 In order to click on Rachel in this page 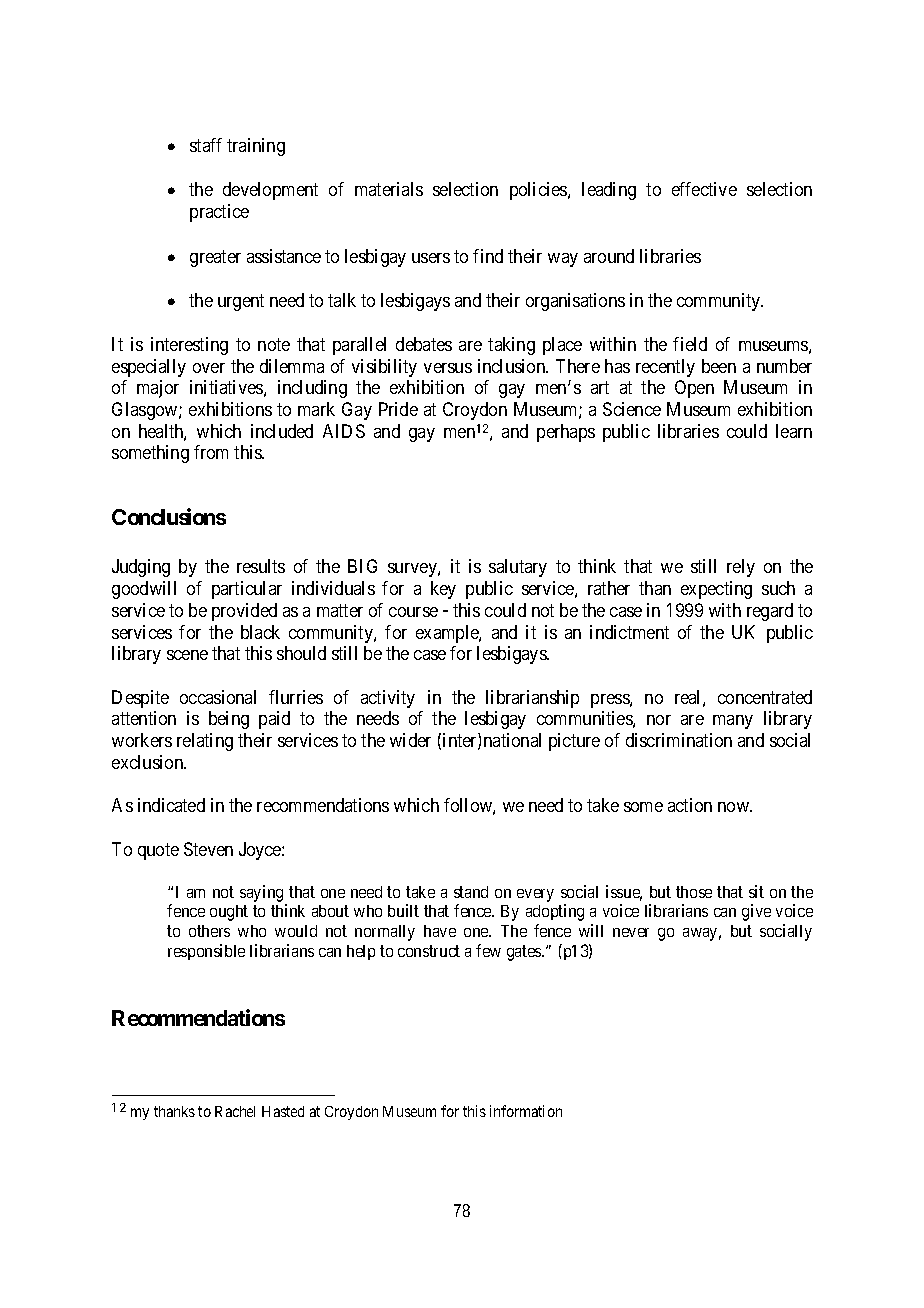, I will do `click(235, 1111)`.
